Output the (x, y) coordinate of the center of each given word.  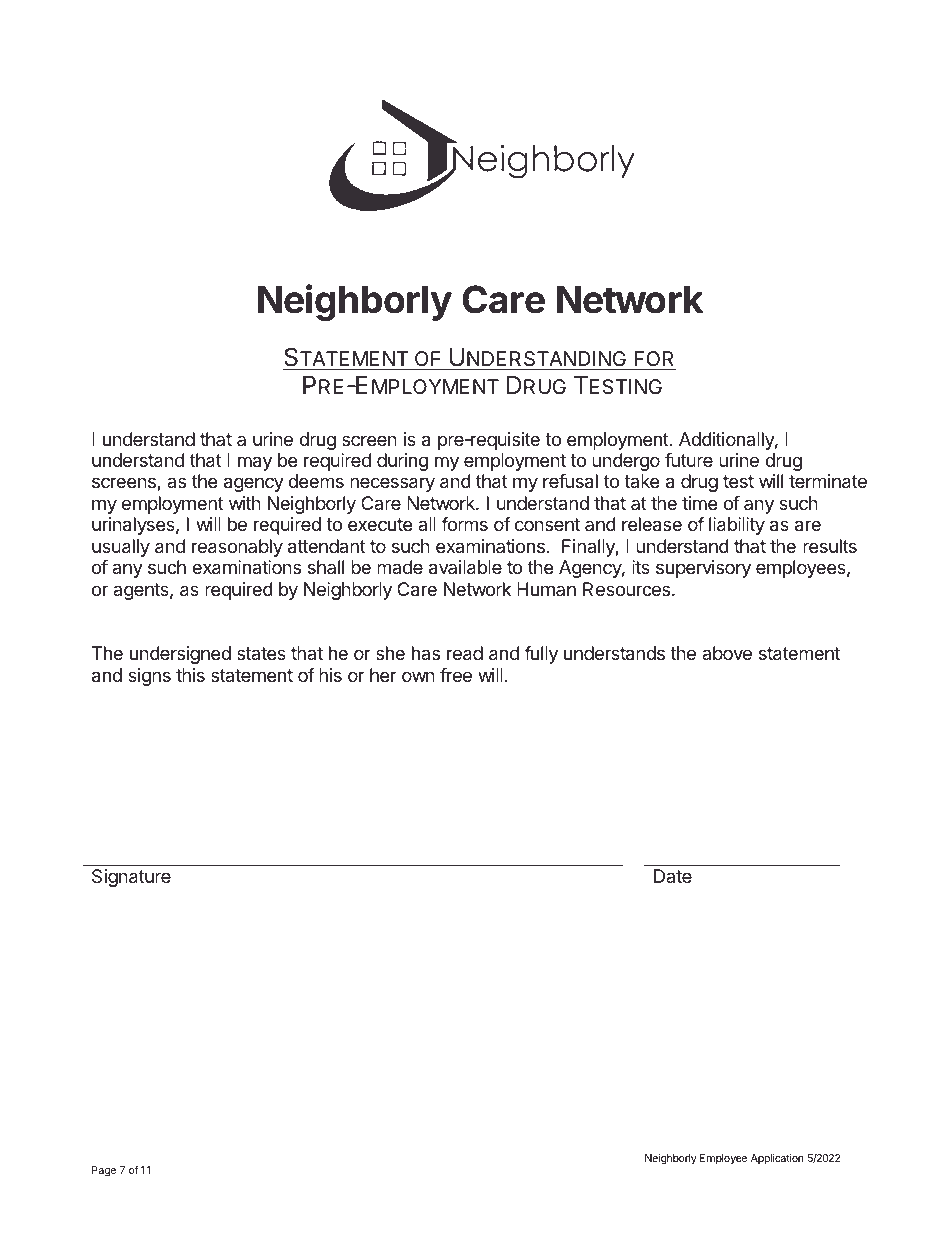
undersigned (180, 655)
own (418, 676)
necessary (392, 484)
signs (149, 677)
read (465, 653)
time (699, 503)
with (245, 503)
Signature (131, 878)
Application (777, 1159)
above (727, 653)
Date (673, 876)
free (456, 675)
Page (104, 1171)
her (383, 675)
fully (541, 655)
